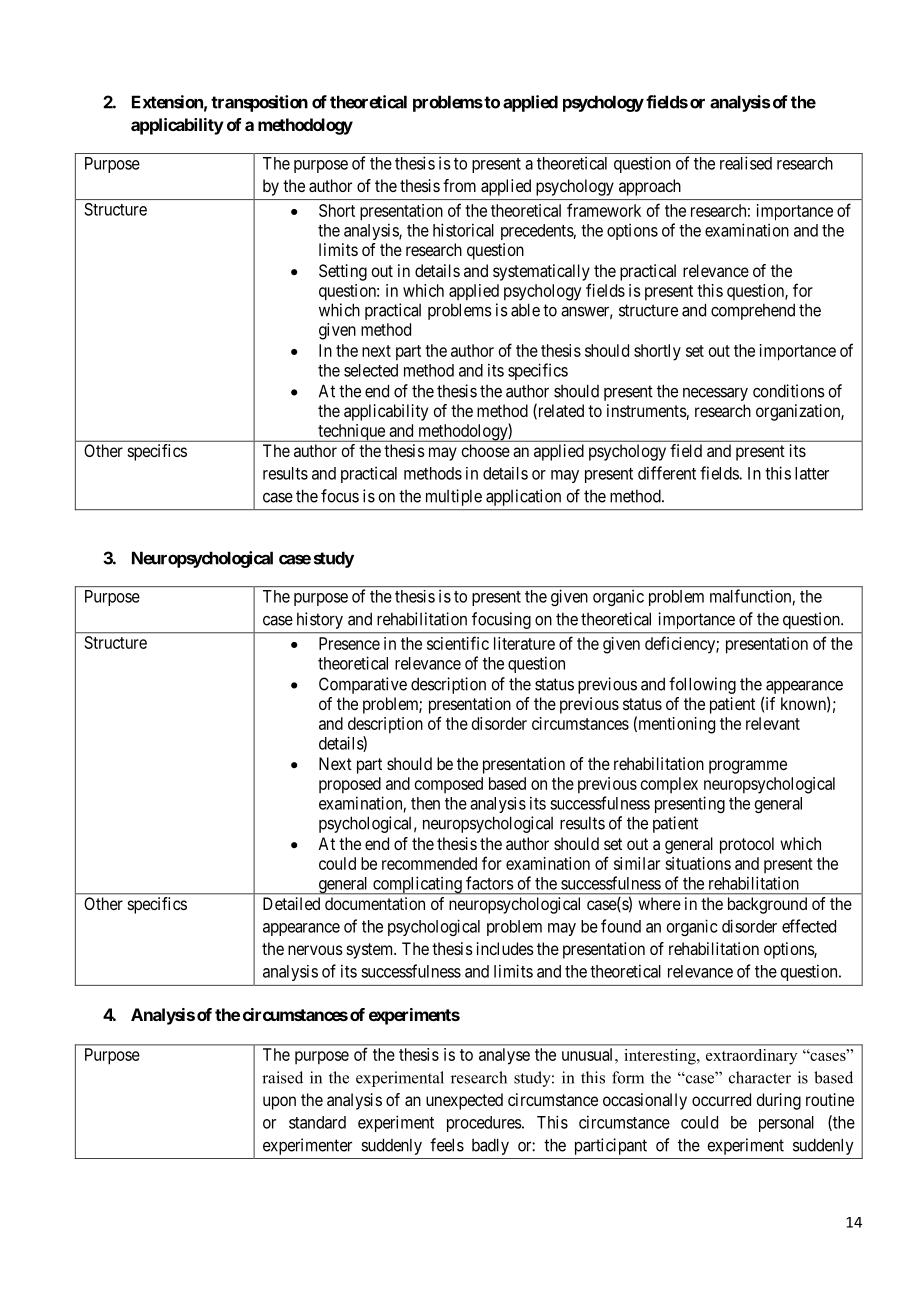 This screenshot has width=924, height=1308. Describe the element at coordinates (317, 1122) in the screenshot. I see `standard` at that location.
